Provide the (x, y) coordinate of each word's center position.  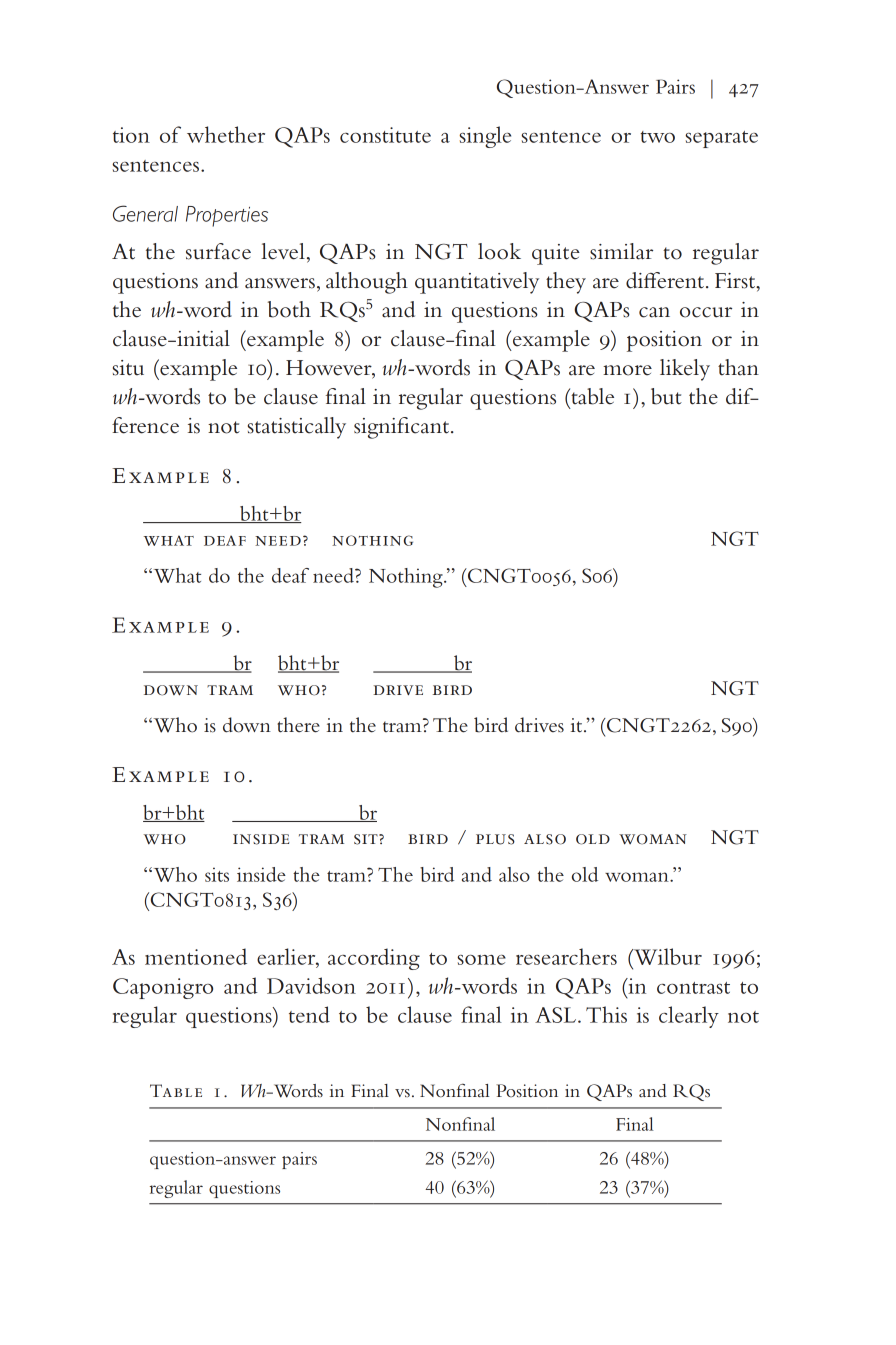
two (657, 137)
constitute (385, 135)
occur (706, 312)
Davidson (311, 985)
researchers (566, 956)
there (298, 725)
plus (495, 839)
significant (401, 428)
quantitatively (477, 283)
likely (685, 370)
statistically (297, 428)
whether (226, 134)
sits (217, 874)
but (666, 396)
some (481, 960)
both (289, 309)
